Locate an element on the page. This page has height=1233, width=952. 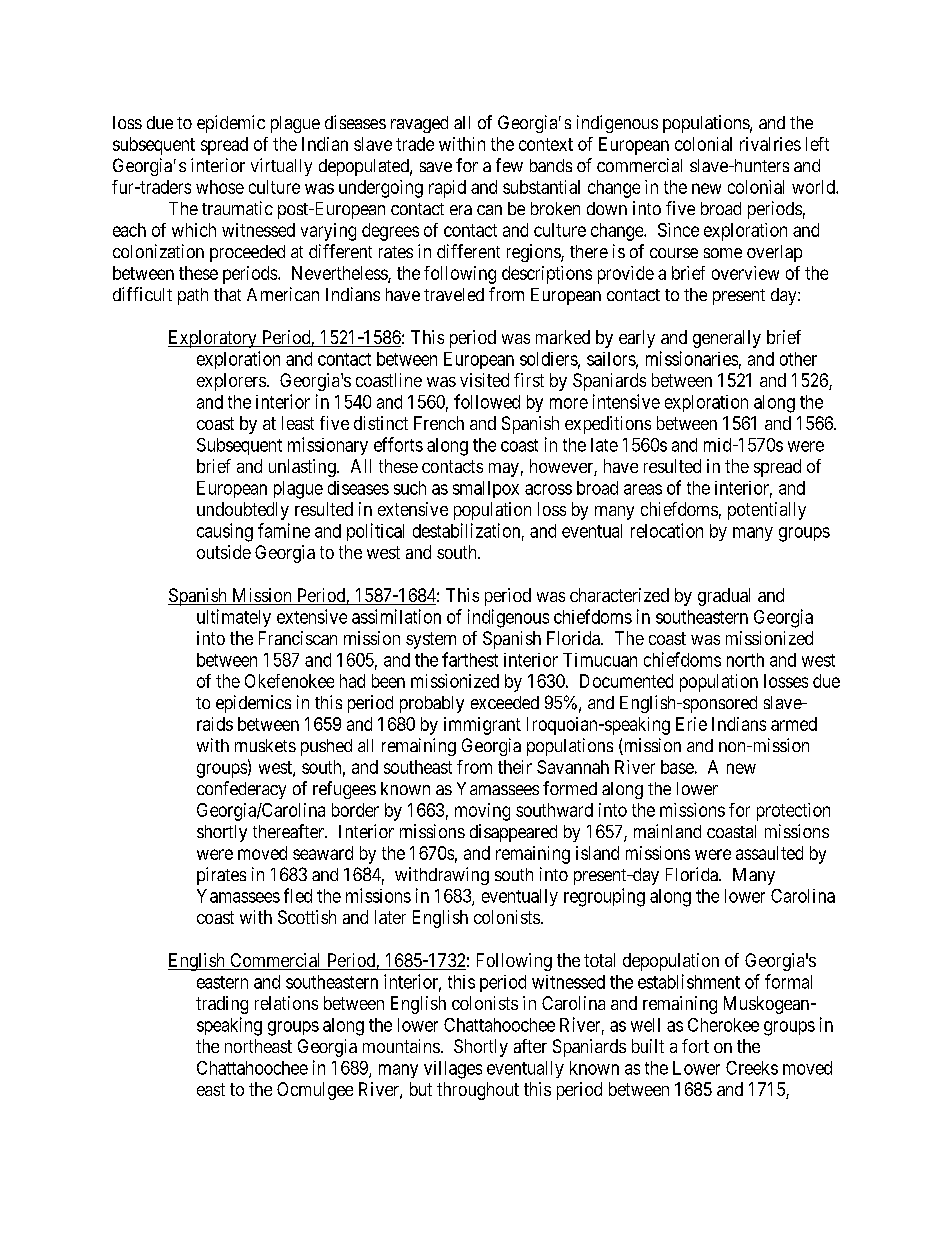
system is located at coordinates (431, 640).
